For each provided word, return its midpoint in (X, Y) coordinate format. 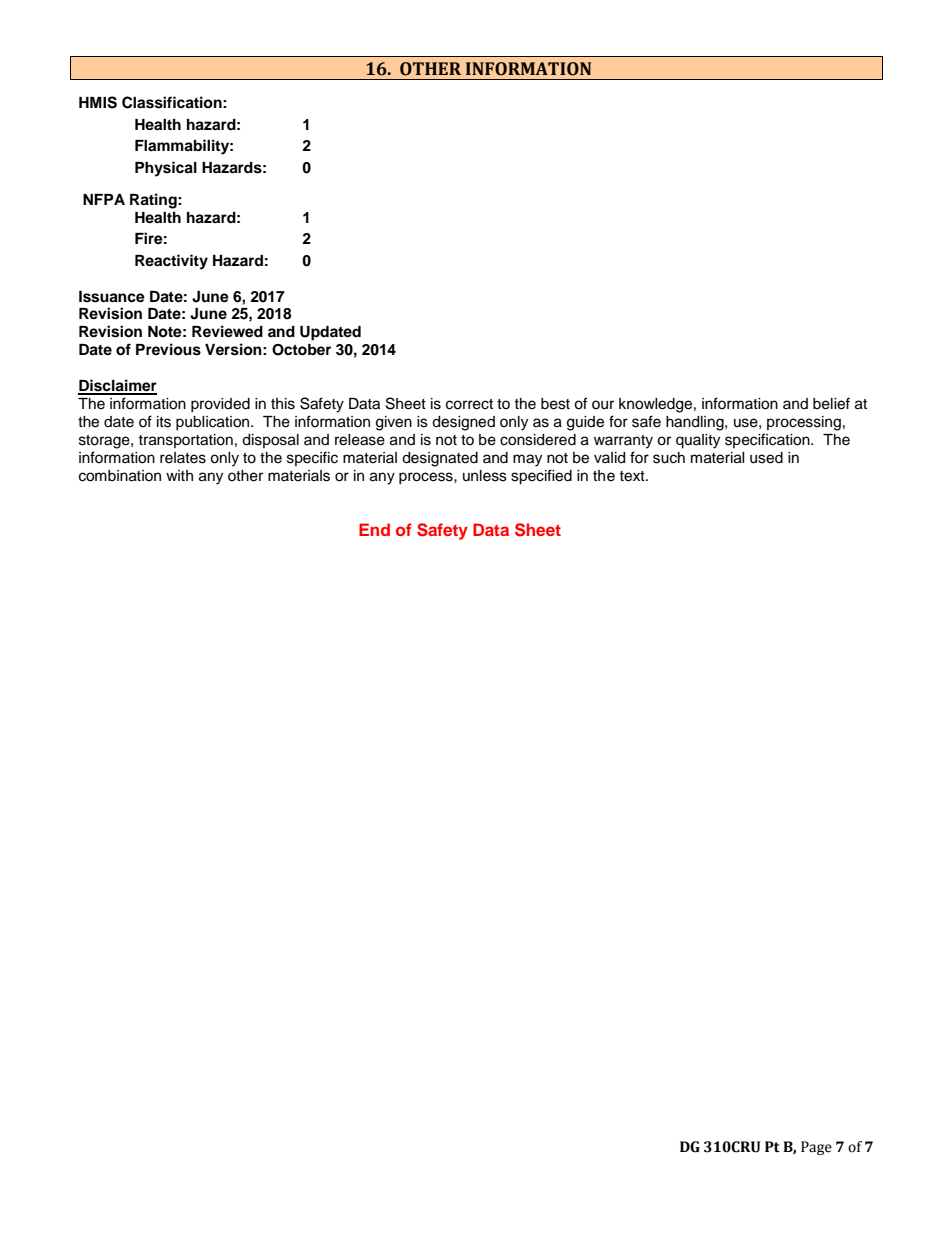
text (633, 476)
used (766, 458)
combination (120, 476)
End (374, 529)
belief (831, 403)
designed (463, 423)
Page (816, 1148)
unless (485, 476)
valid (609, 458)
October (301, 350)
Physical (166, 169)
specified (541, 477)
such (669, 458)
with (179, 475)
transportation (185, 441)
